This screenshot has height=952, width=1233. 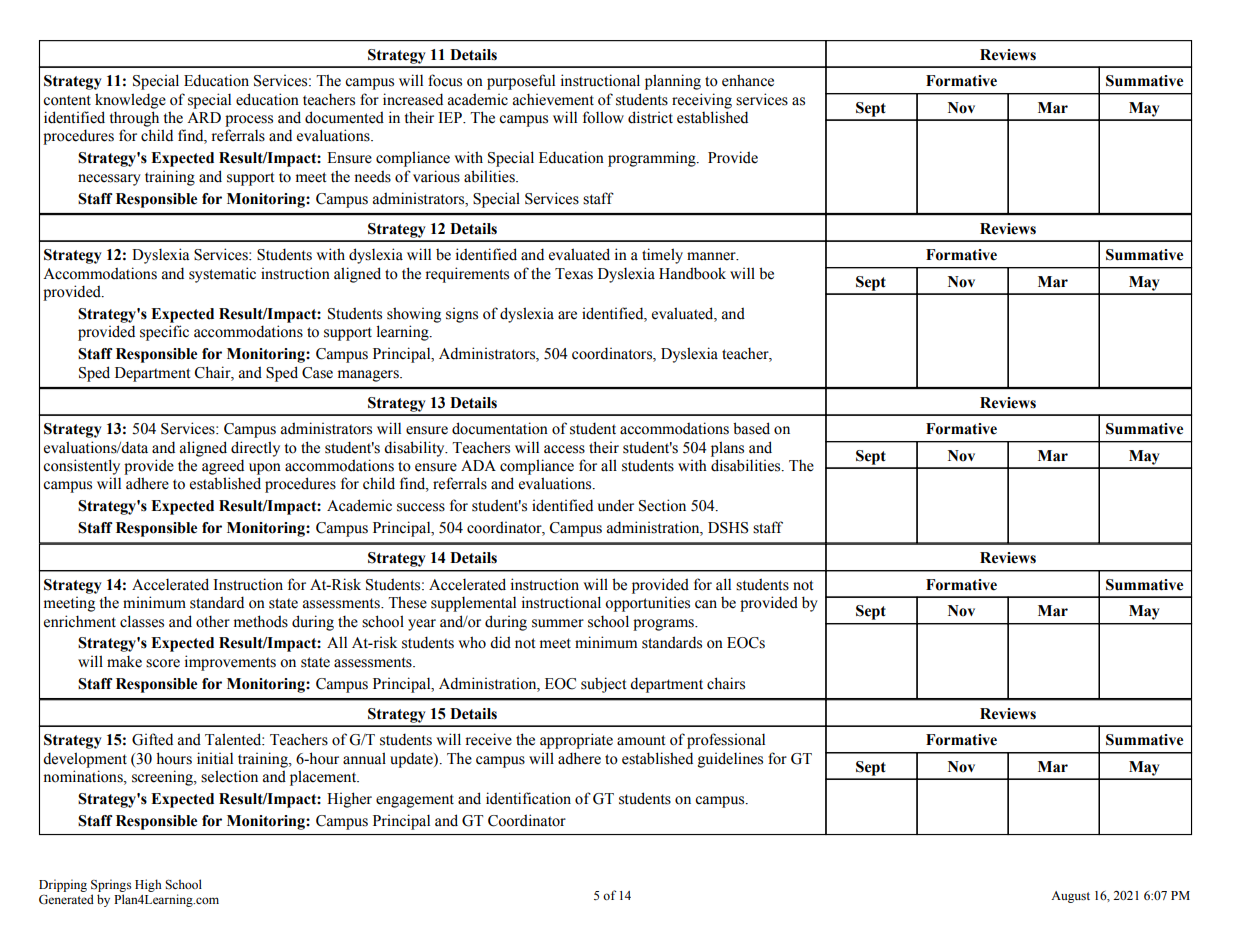 I want to click on identification, so click(x=528, y=798).
